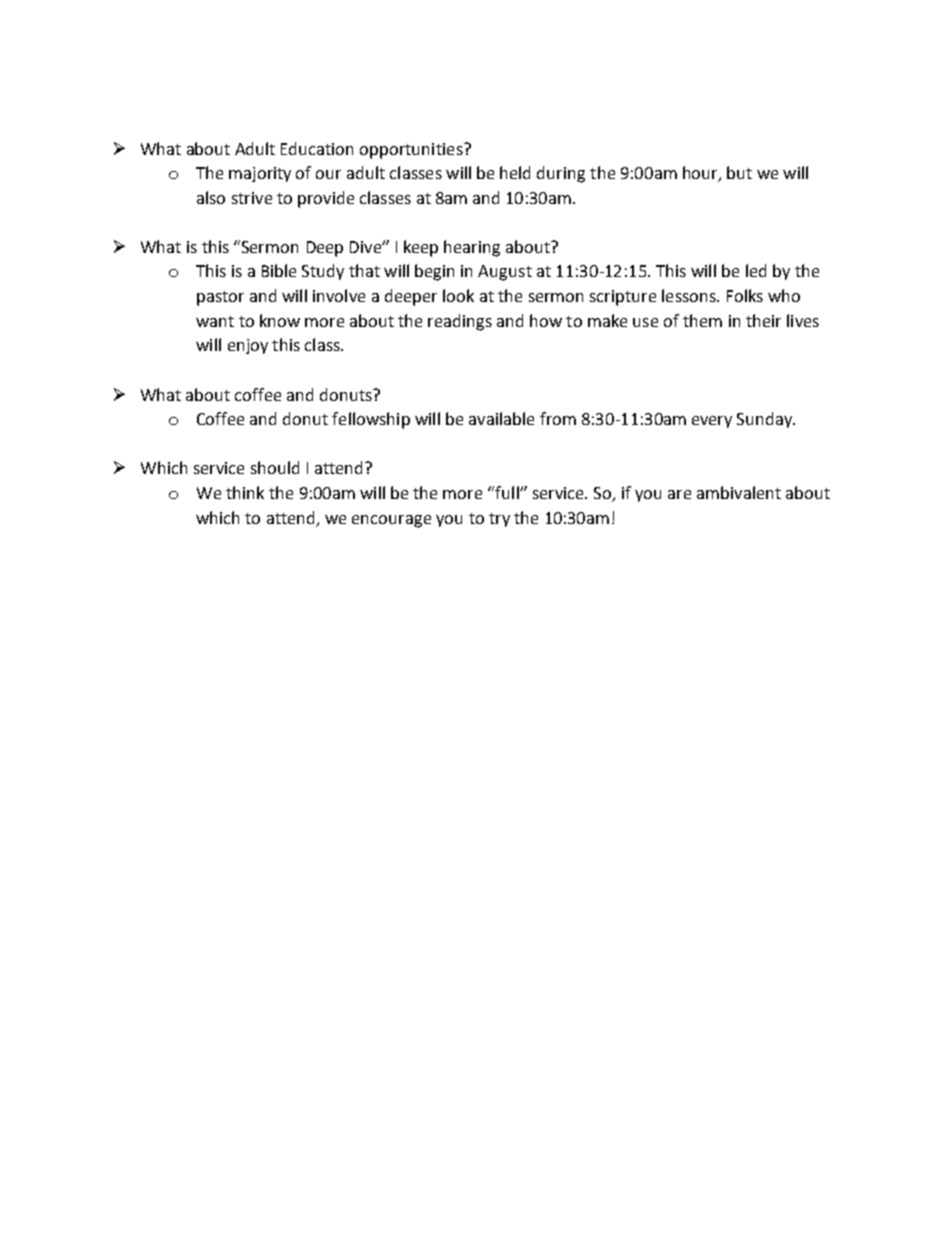 The width and height of the screenshot is (952, 1233). I want to click on know, so click(280, 320).
